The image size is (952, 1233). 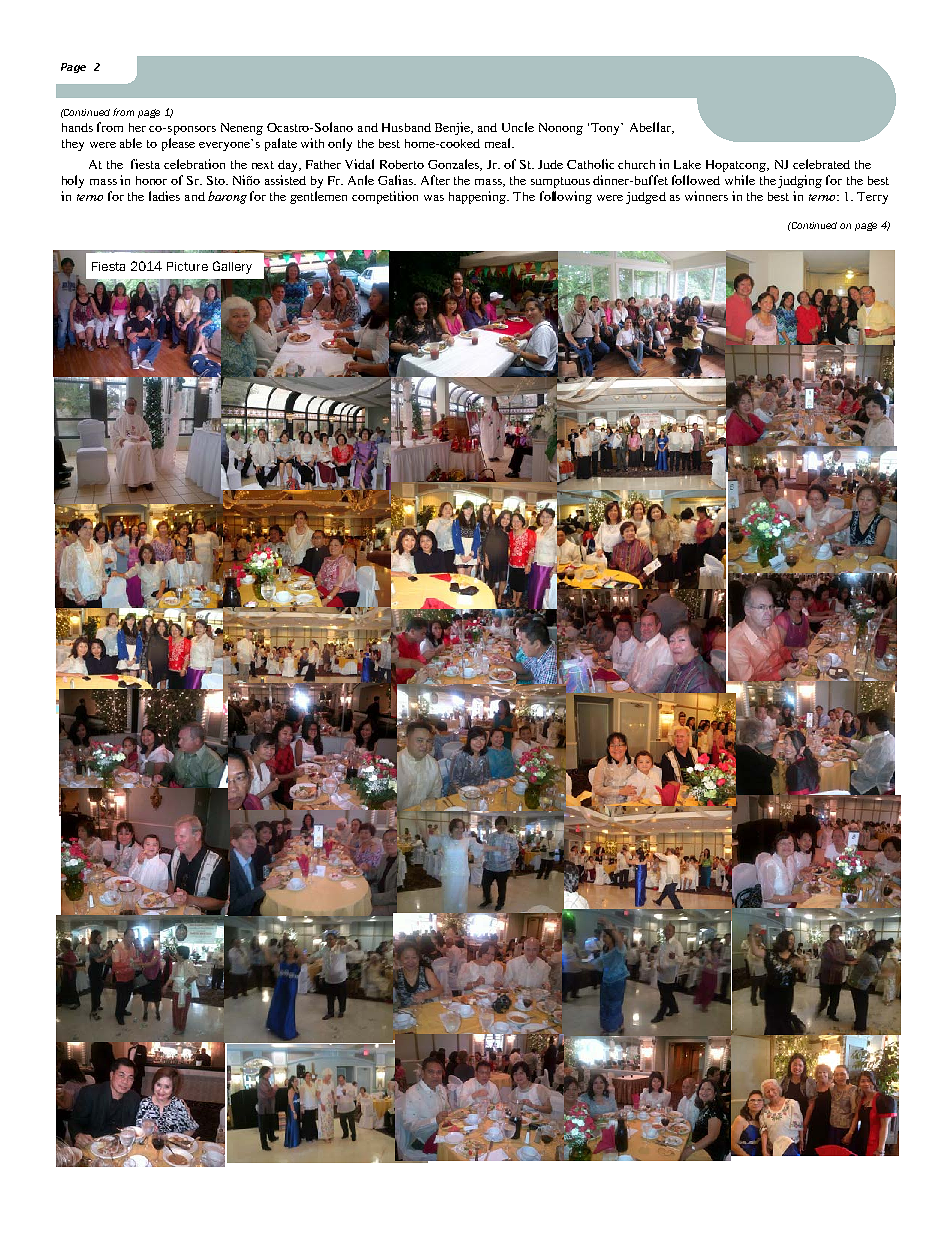 I want to click on ladies, so click(x=164, y=196).
